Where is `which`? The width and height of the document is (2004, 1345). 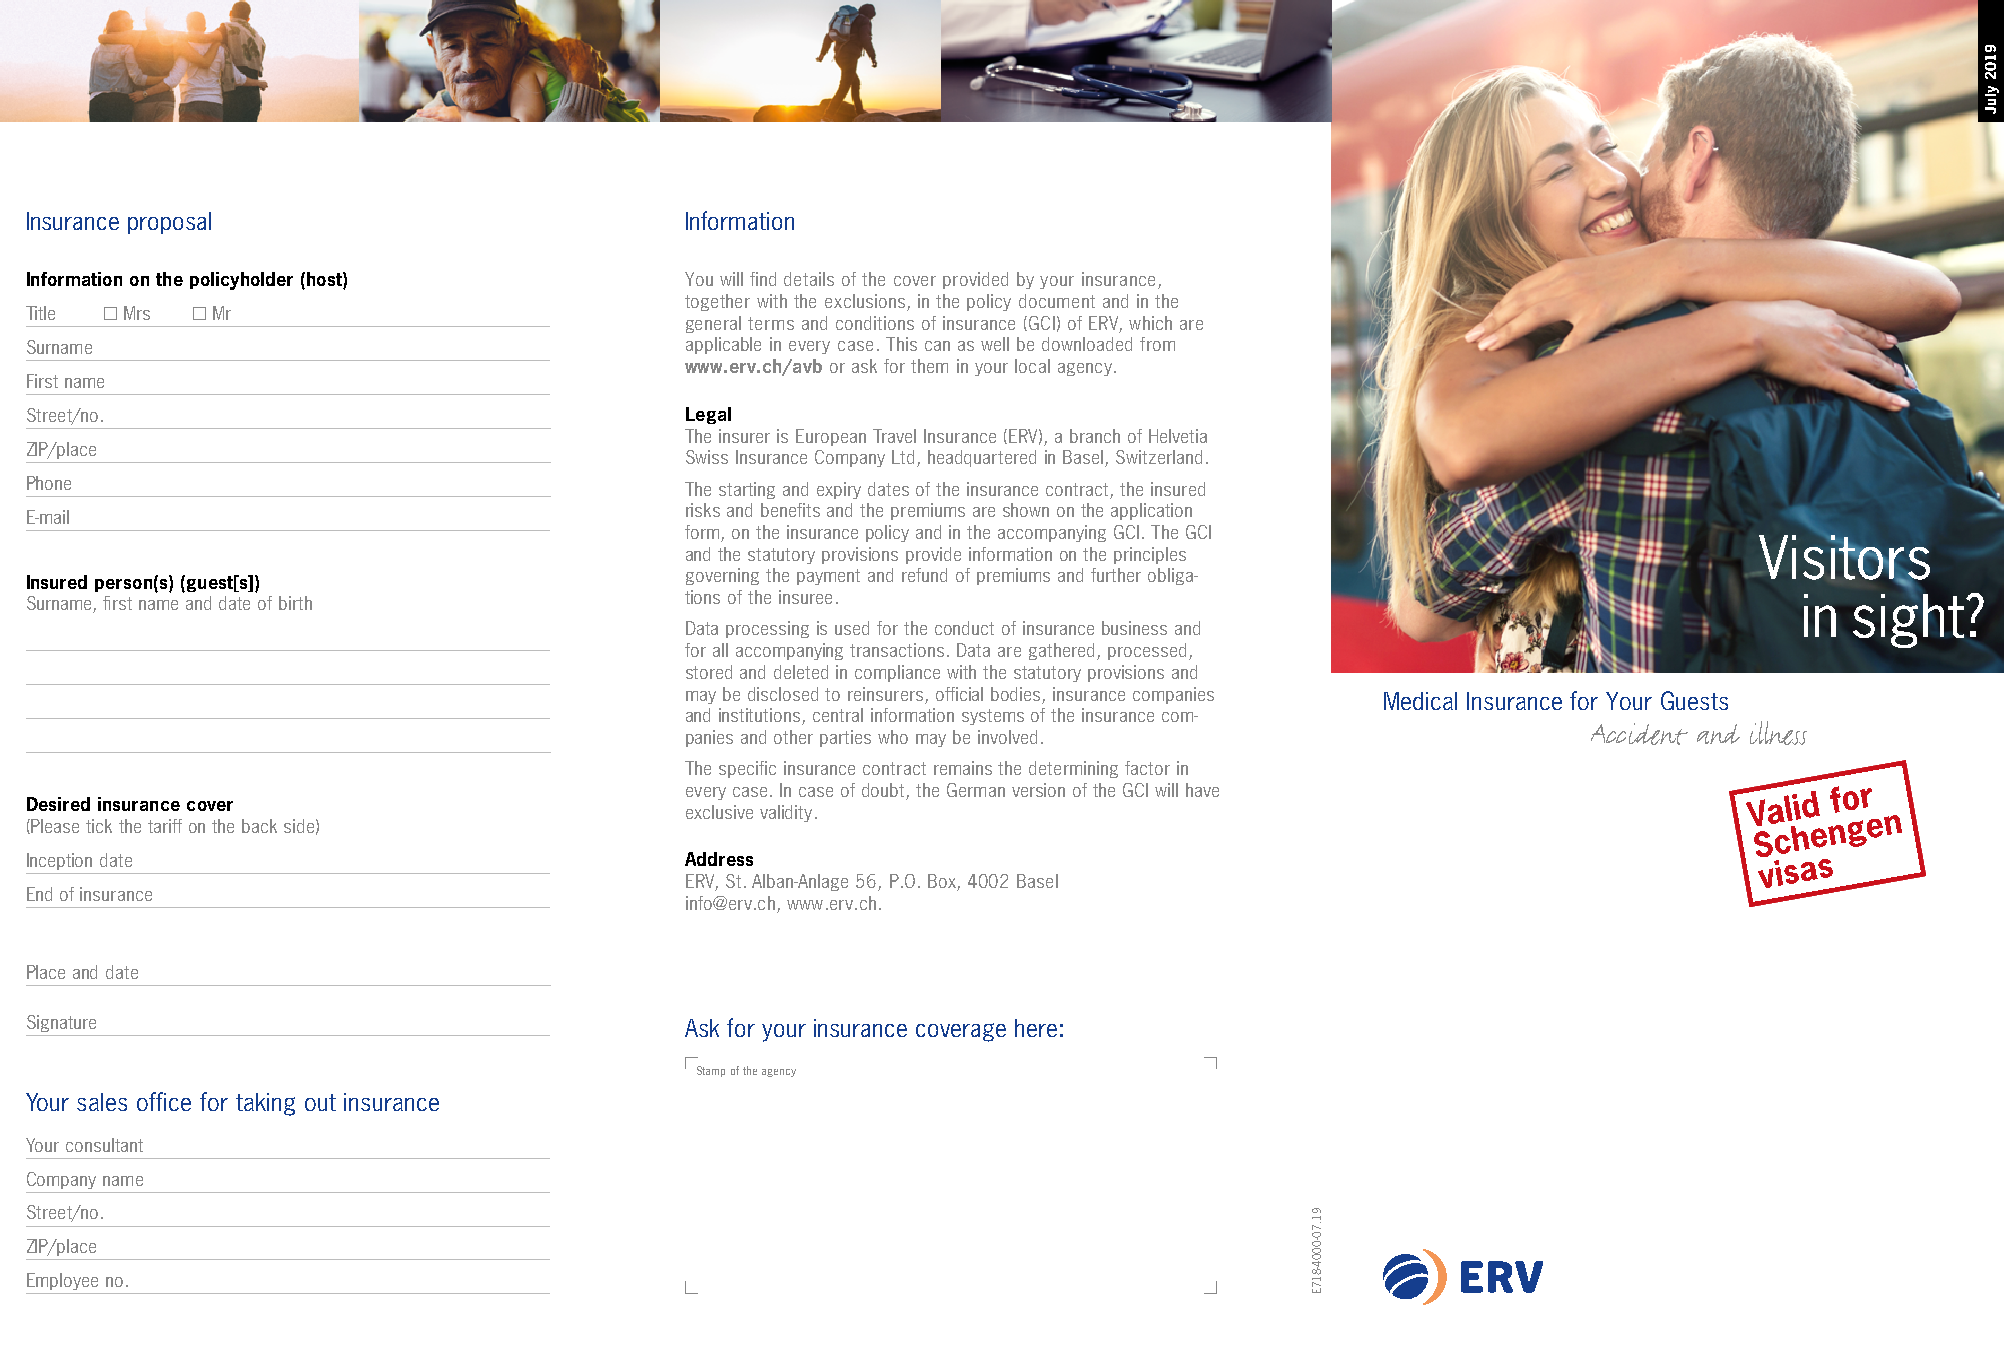 which is located at coordinates (1150, 323).
